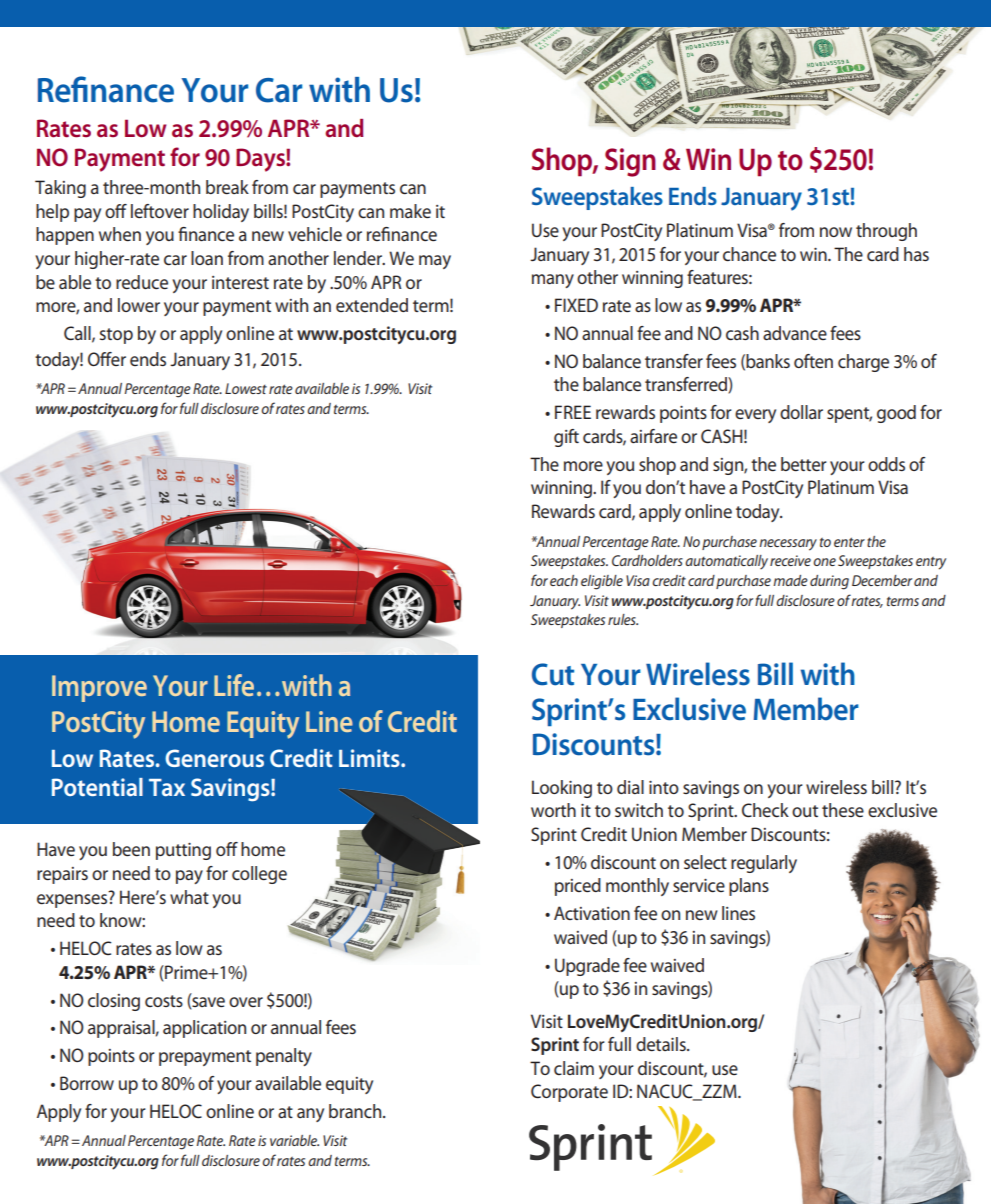  Describe the element at coordinates (99, 688) in the image. I see `Improve` at that location.
